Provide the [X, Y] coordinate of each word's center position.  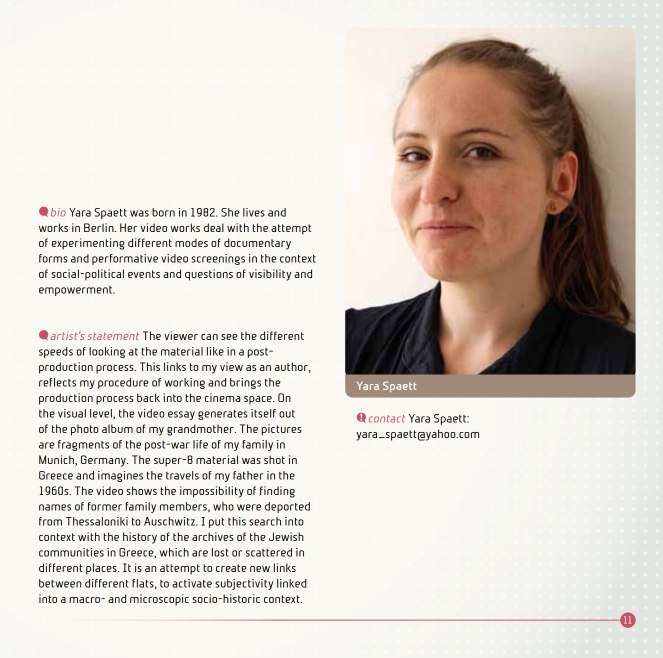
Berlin [100, 227]
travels [182, 475]
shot [274, 459]
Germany [104, 461]
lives [254, 212]
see [229, 337]
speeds [56, 352]
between [60, 583]
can [209, 337]
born [163, 212]
